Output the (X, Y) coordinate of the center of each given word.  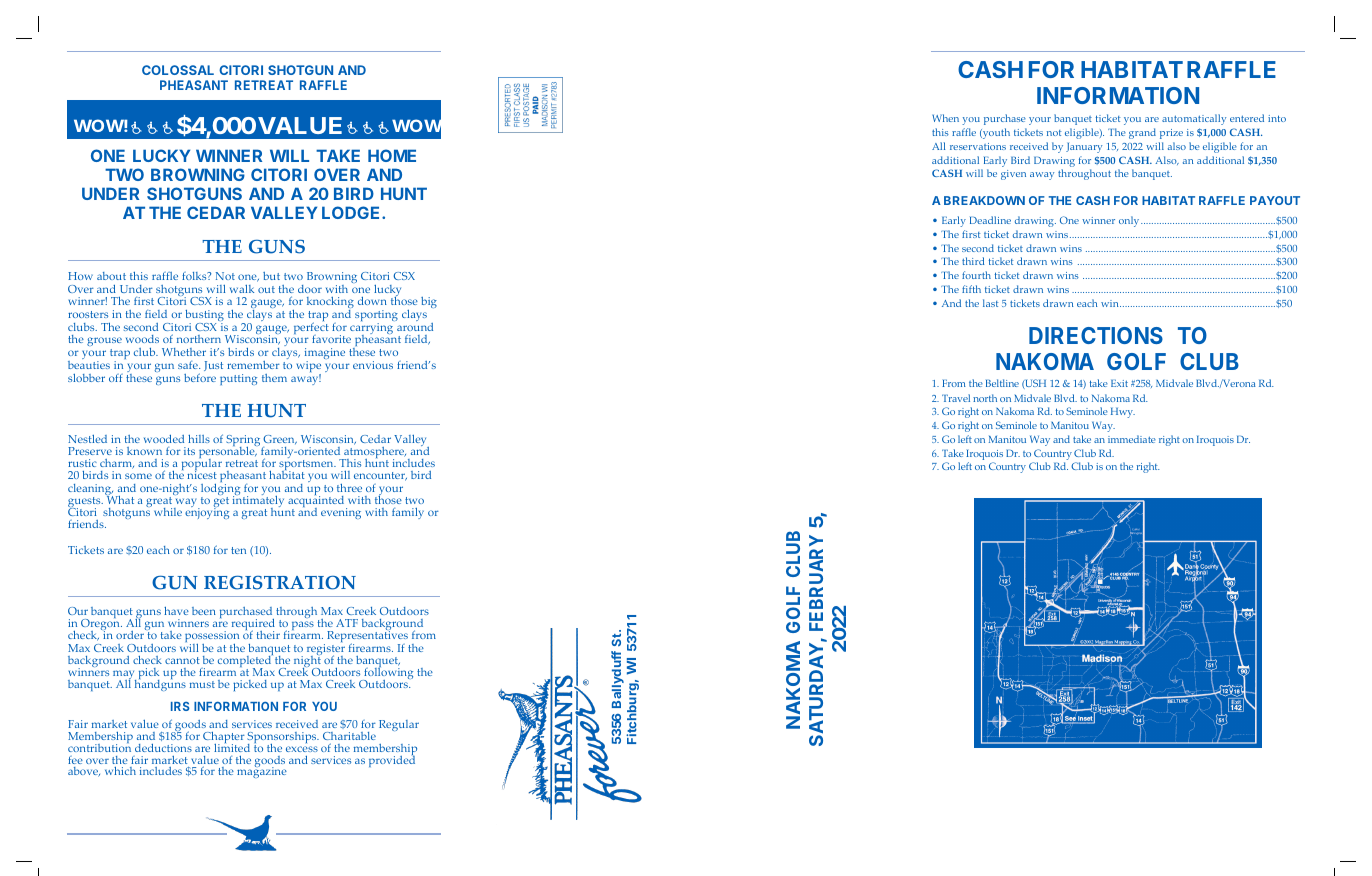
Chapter (223, 739)
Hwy (1123, 413)
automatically (1194, 119)
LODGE (352, 212)
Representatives (368, 637)
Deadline (990, 220)
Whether (184, 352)
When (945, 118)
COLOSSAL (178, 70)
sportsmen (307, 466)
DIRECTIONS (1096, 335)
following (387, 674)
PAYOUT (1275, 200)
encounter (380, 476)
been (204, 611)
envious (373, 365)
